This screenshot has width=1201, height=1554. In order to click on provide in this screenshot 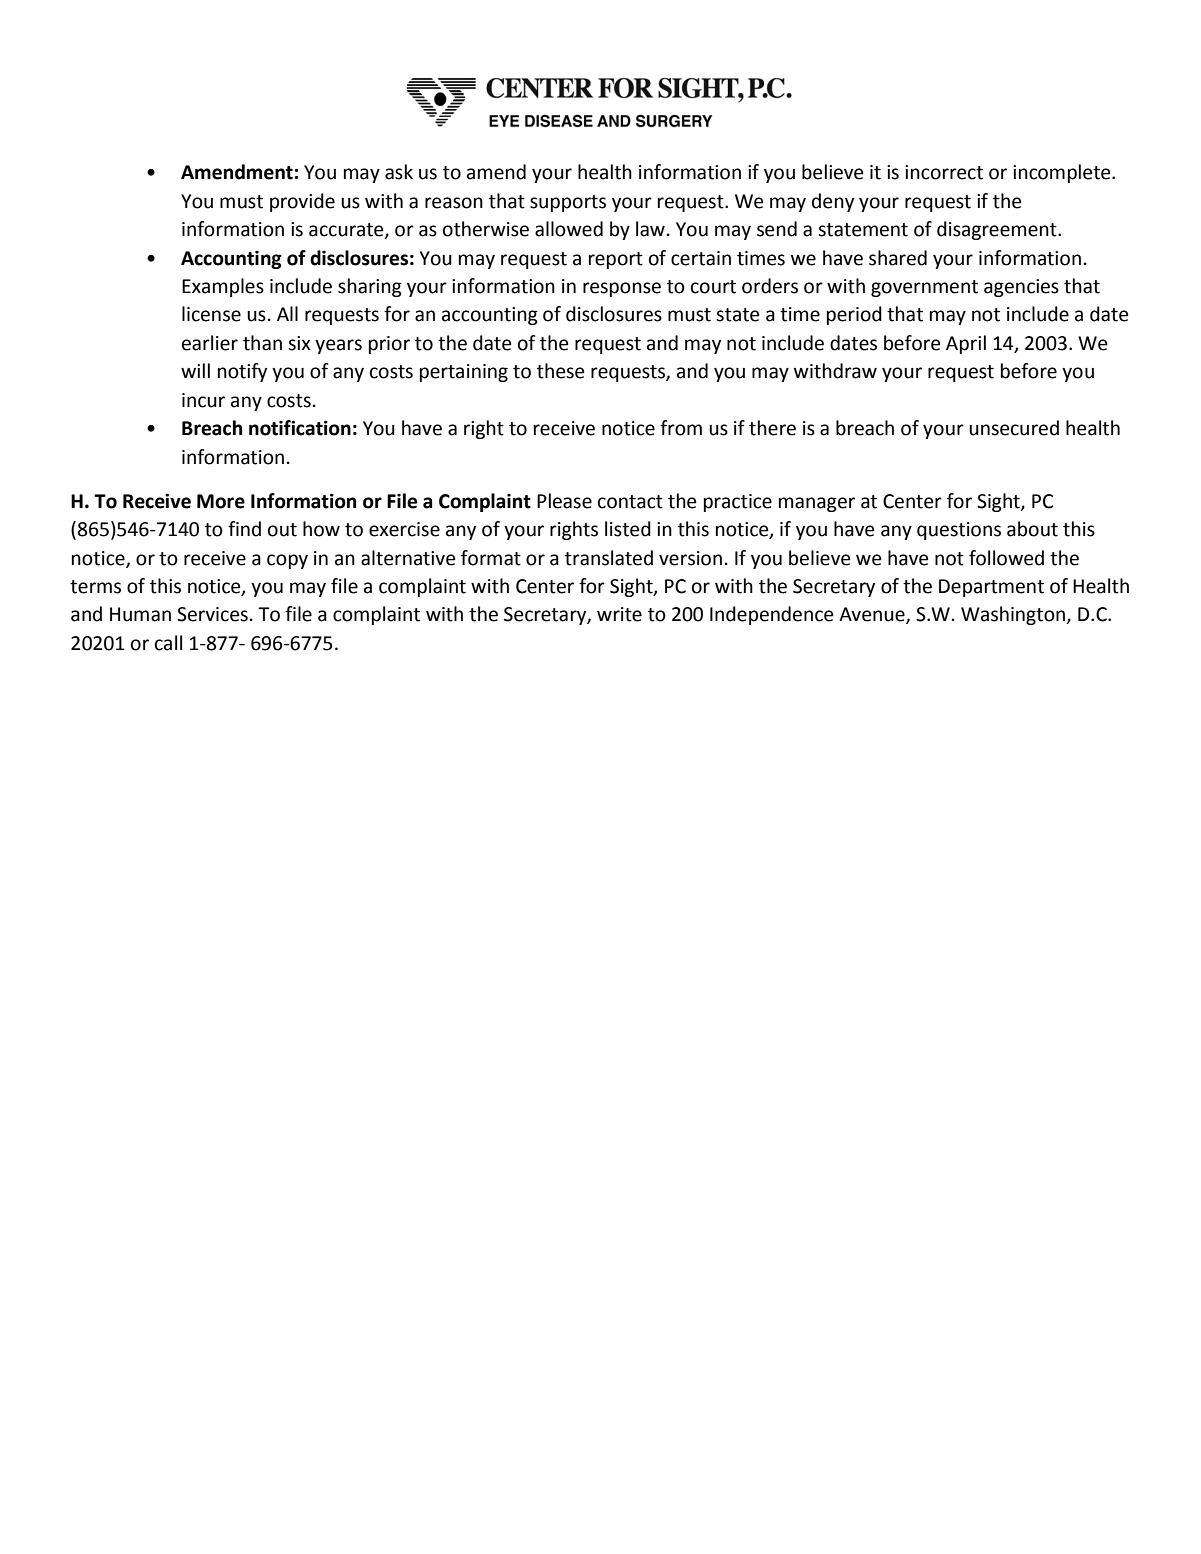, I will do `click(302, 202)`.
